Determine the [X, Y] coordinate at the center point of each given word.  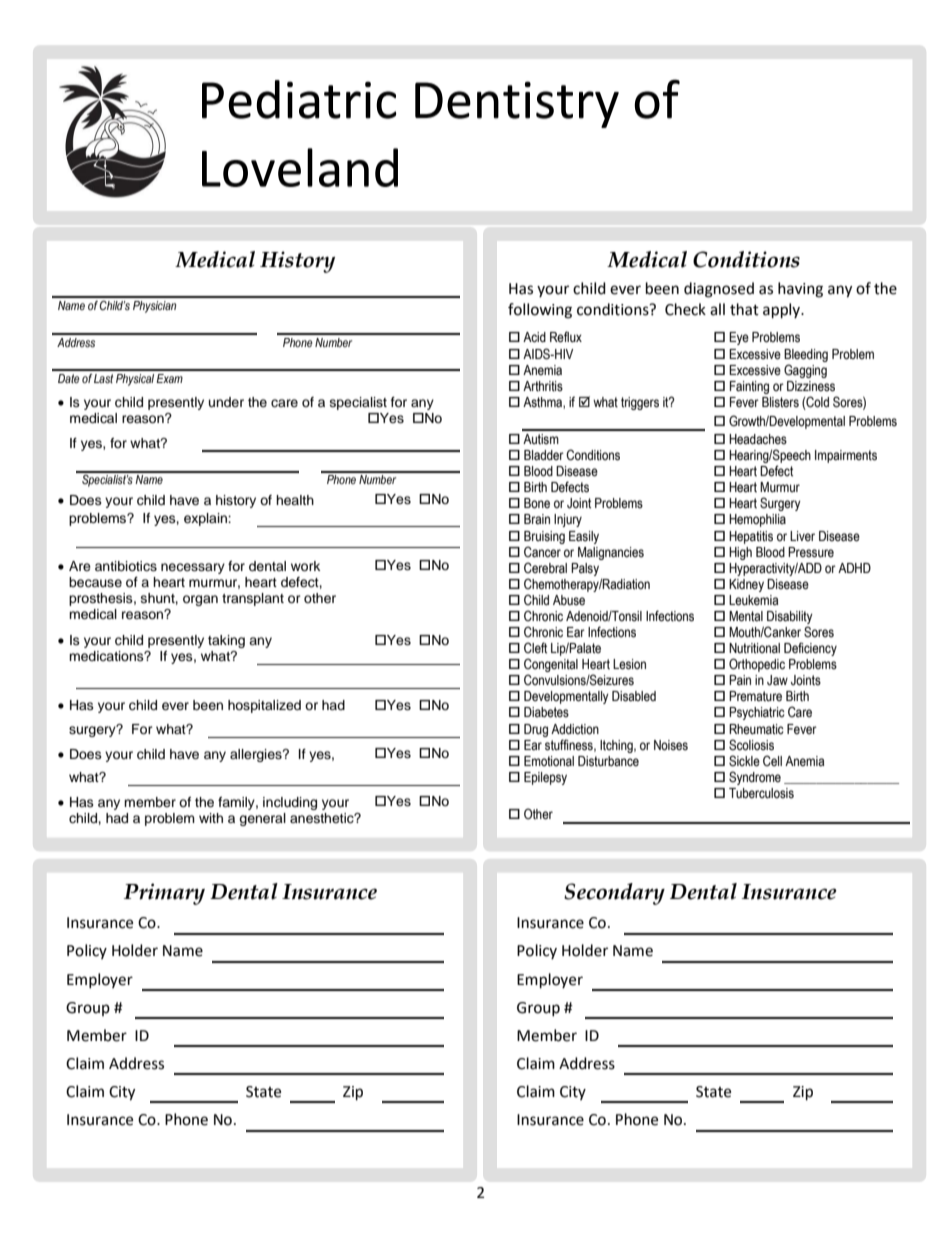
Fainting [749, 387]
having [800, 290]
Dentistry [517, 104]
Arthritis [543, 386]
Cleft [535, 648]
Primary [164, 894]
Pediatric [299, 99]
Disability [790, 617]
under [226, 402]
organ [200, 600]
